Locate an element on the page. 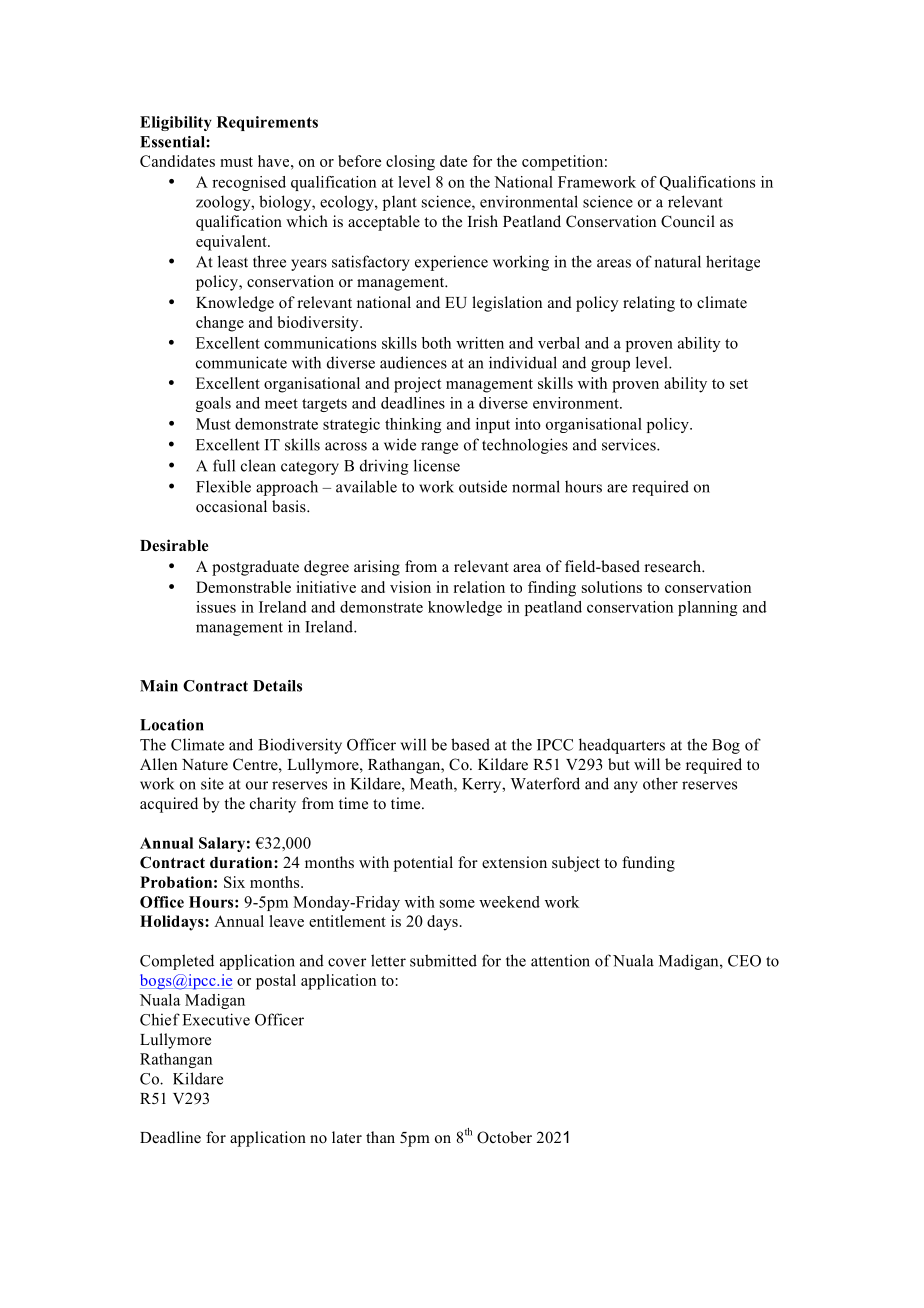  issues is located at coordinates (216, 607).
